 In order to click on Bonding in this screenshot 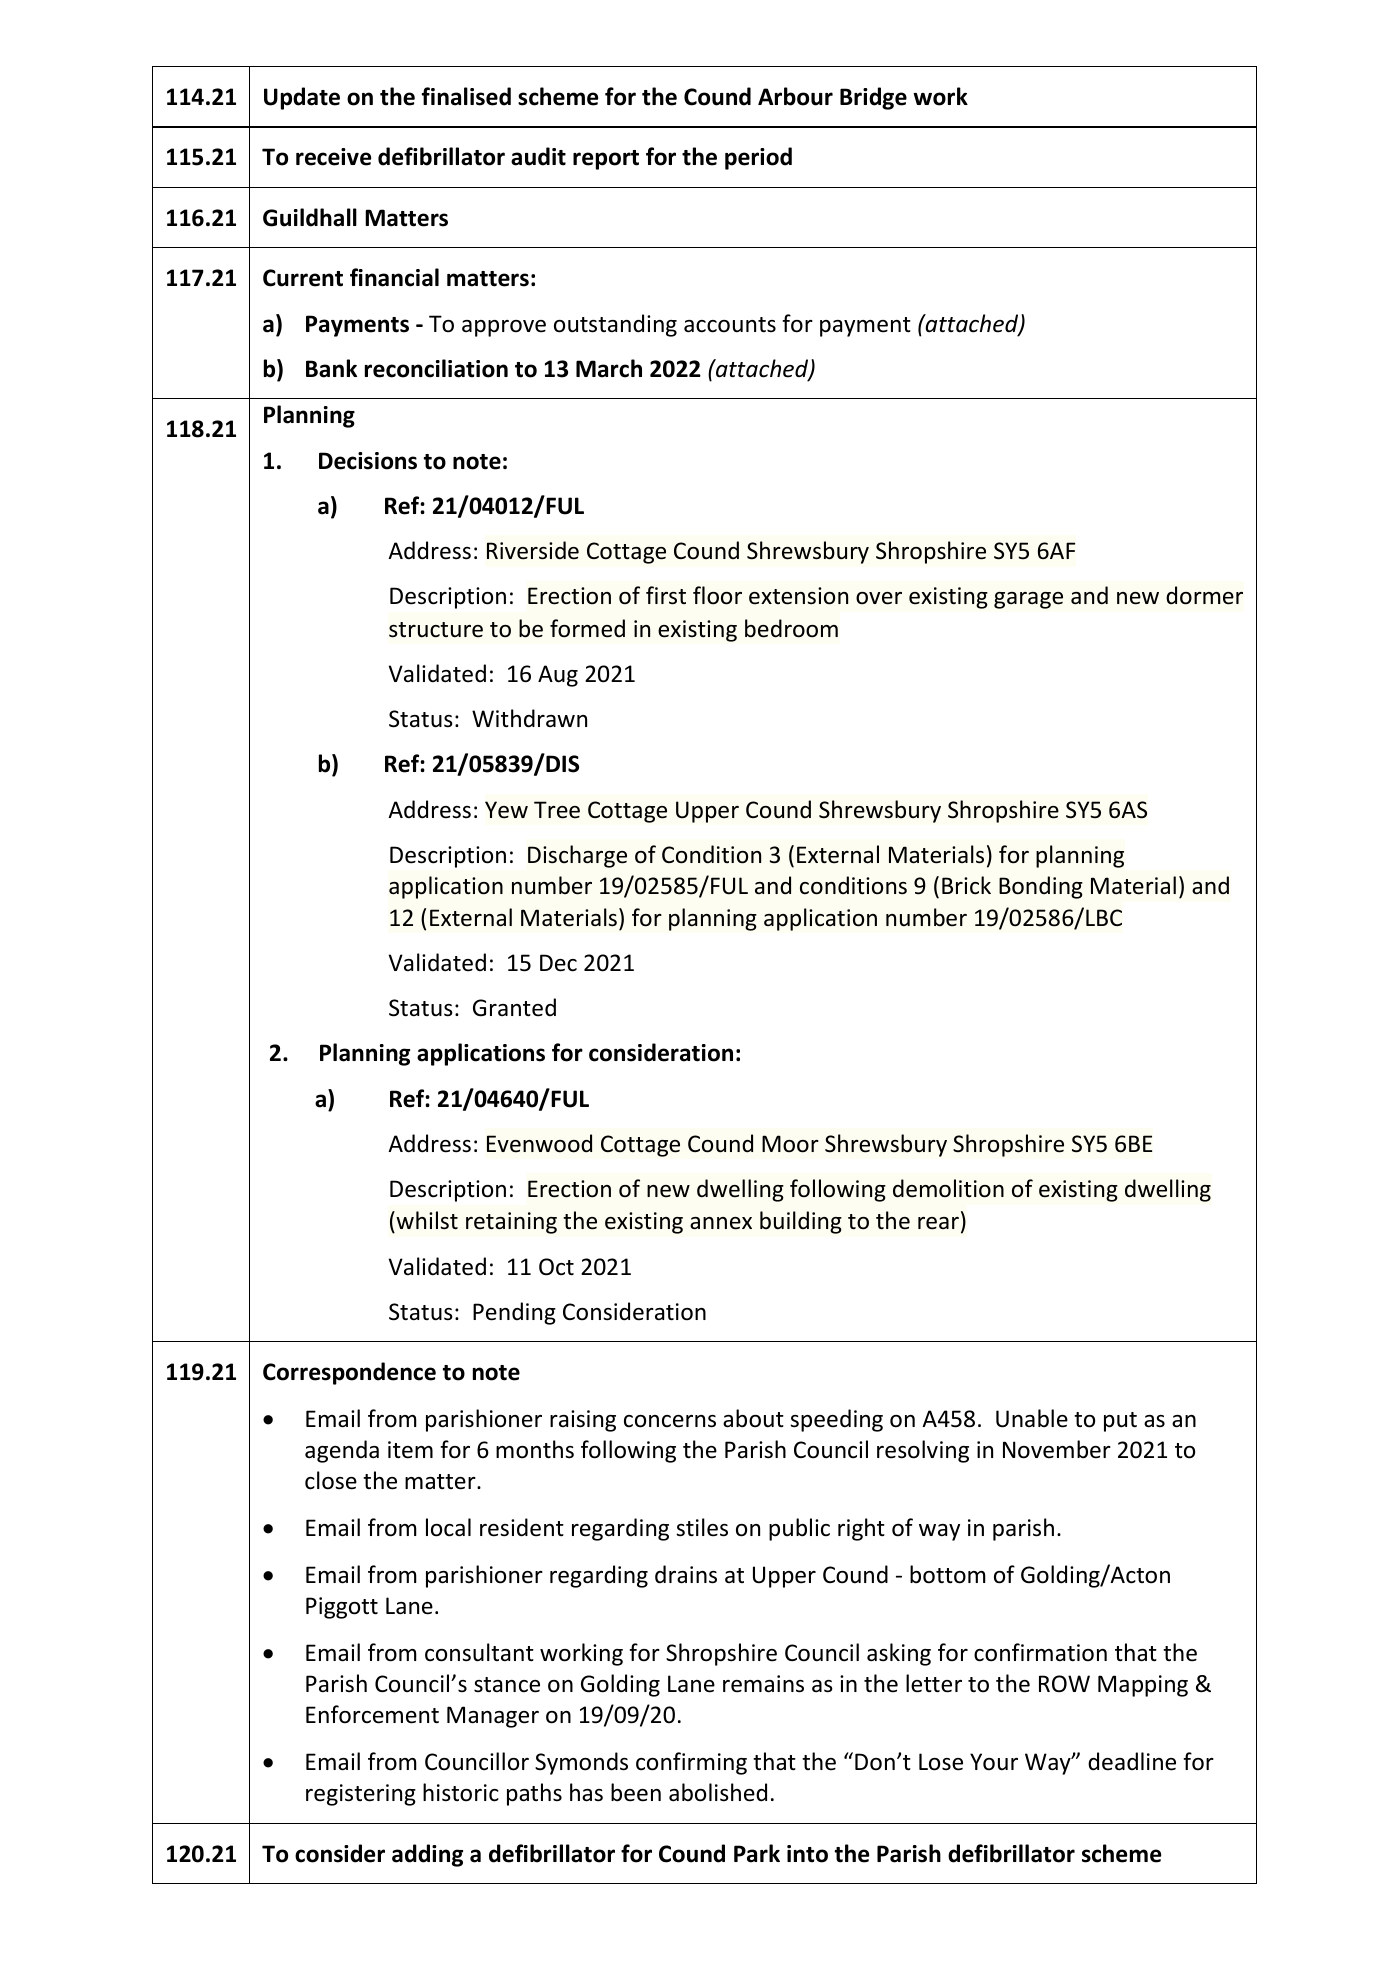, I will do `click(1041, 887)`.
